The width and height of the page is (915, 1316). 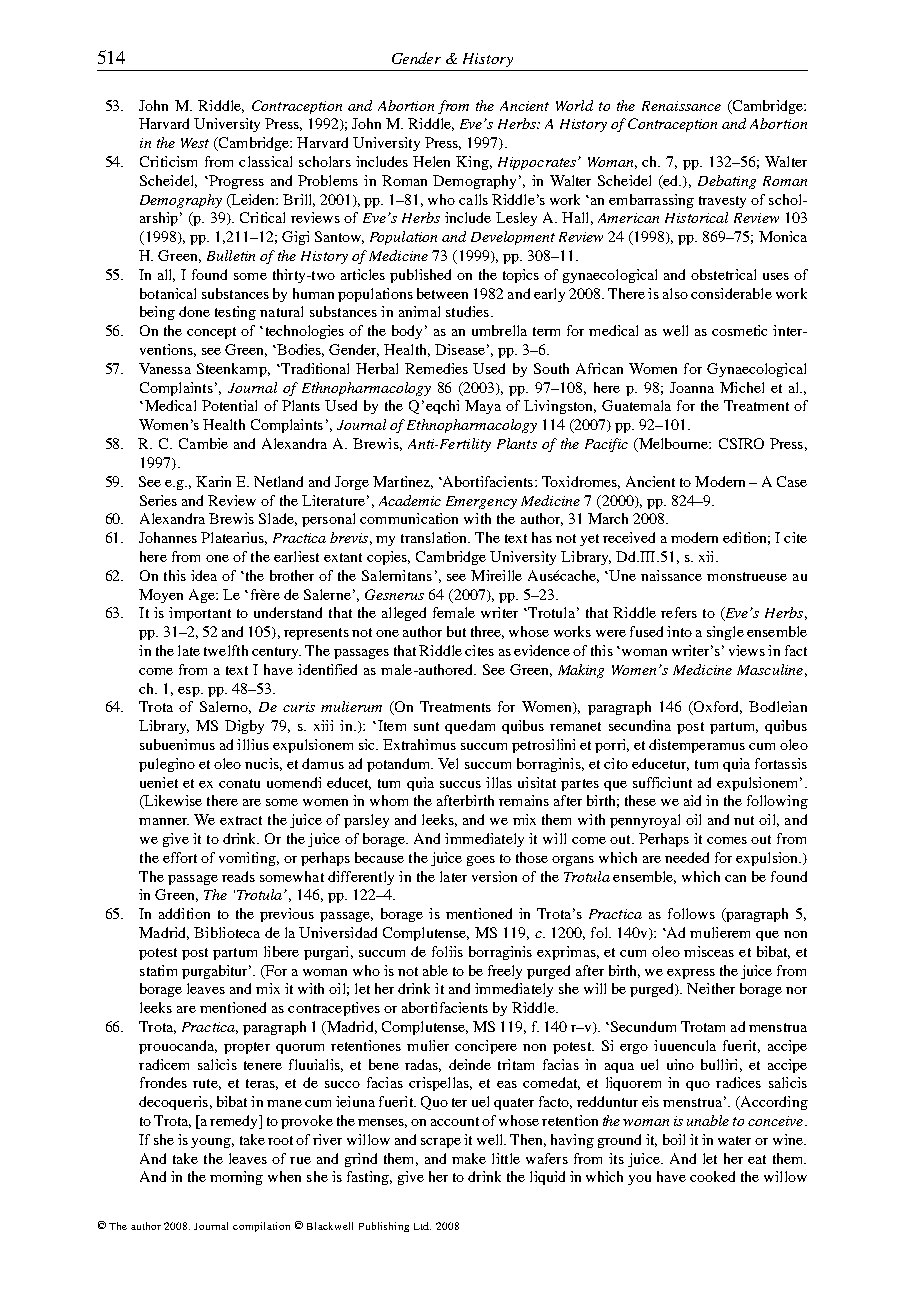 What do you see at coordinates (236, 1178) in the page?
I see `morning` at bounding box center [236, 1178].
